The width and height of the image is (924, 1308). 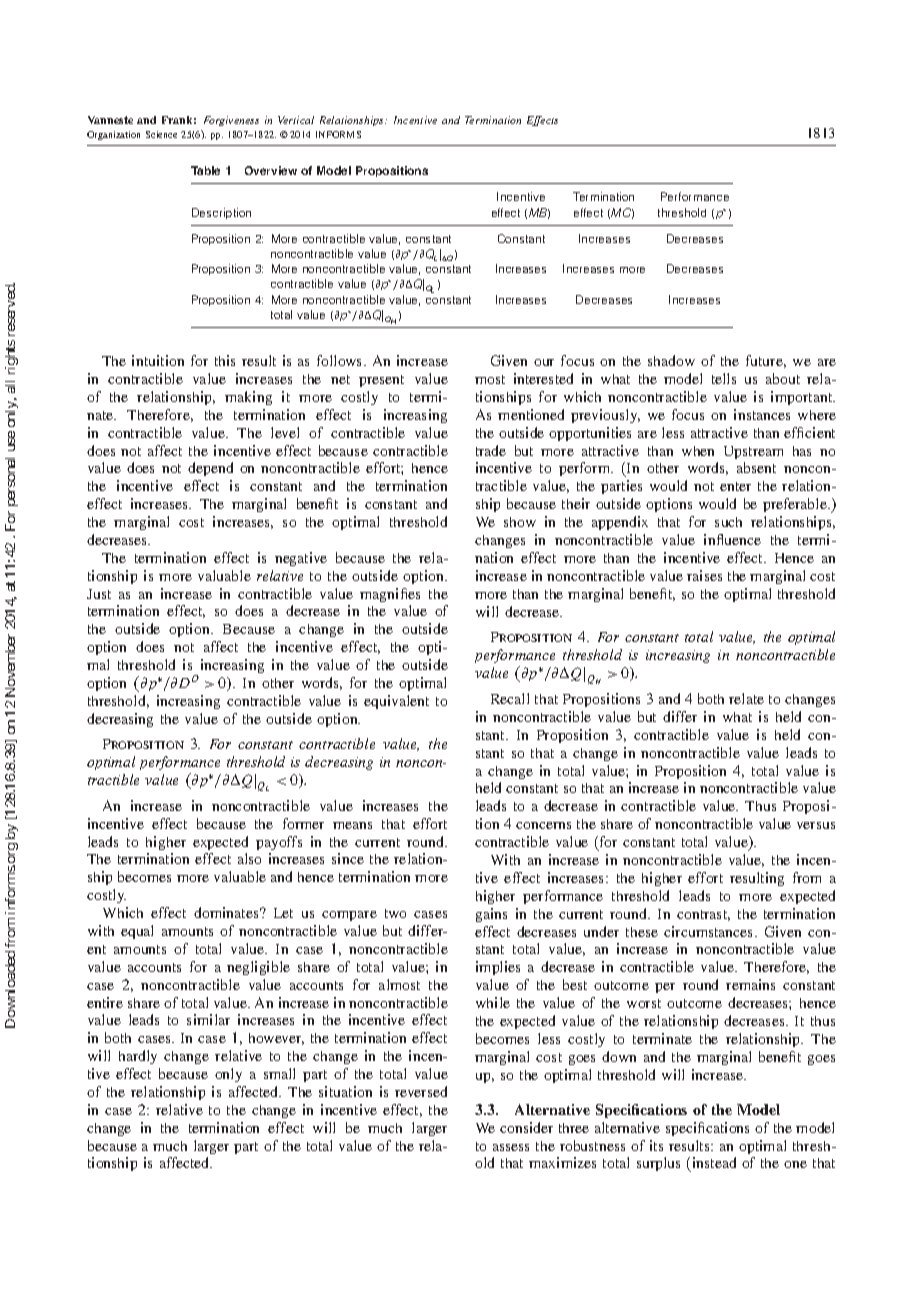 I want to click on Vertical, so click(x=296, y=120).
